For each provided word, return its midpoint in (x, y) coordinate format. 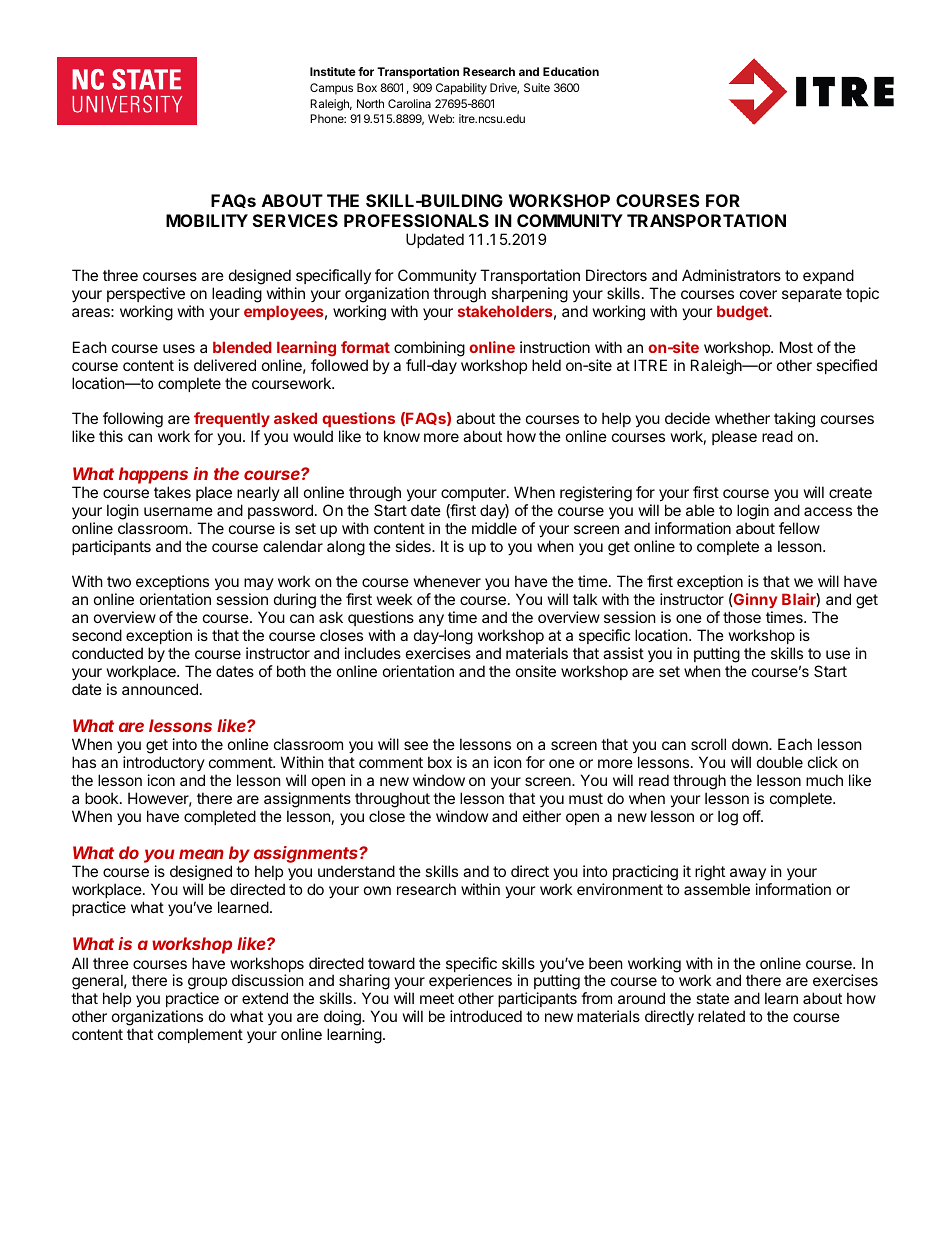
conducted (107, 653)
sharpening (529, 296)
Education (571, 71)
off (752, 816)
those (742, 617)
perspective (146, 294)
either (542, 816)
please (734, 437)
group (207, 985)
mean (201, 854)
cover (758, 294)
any (431, 620)
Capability (461, 89)
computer (474, 494)
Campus (331, 89)
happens (153, 475)
